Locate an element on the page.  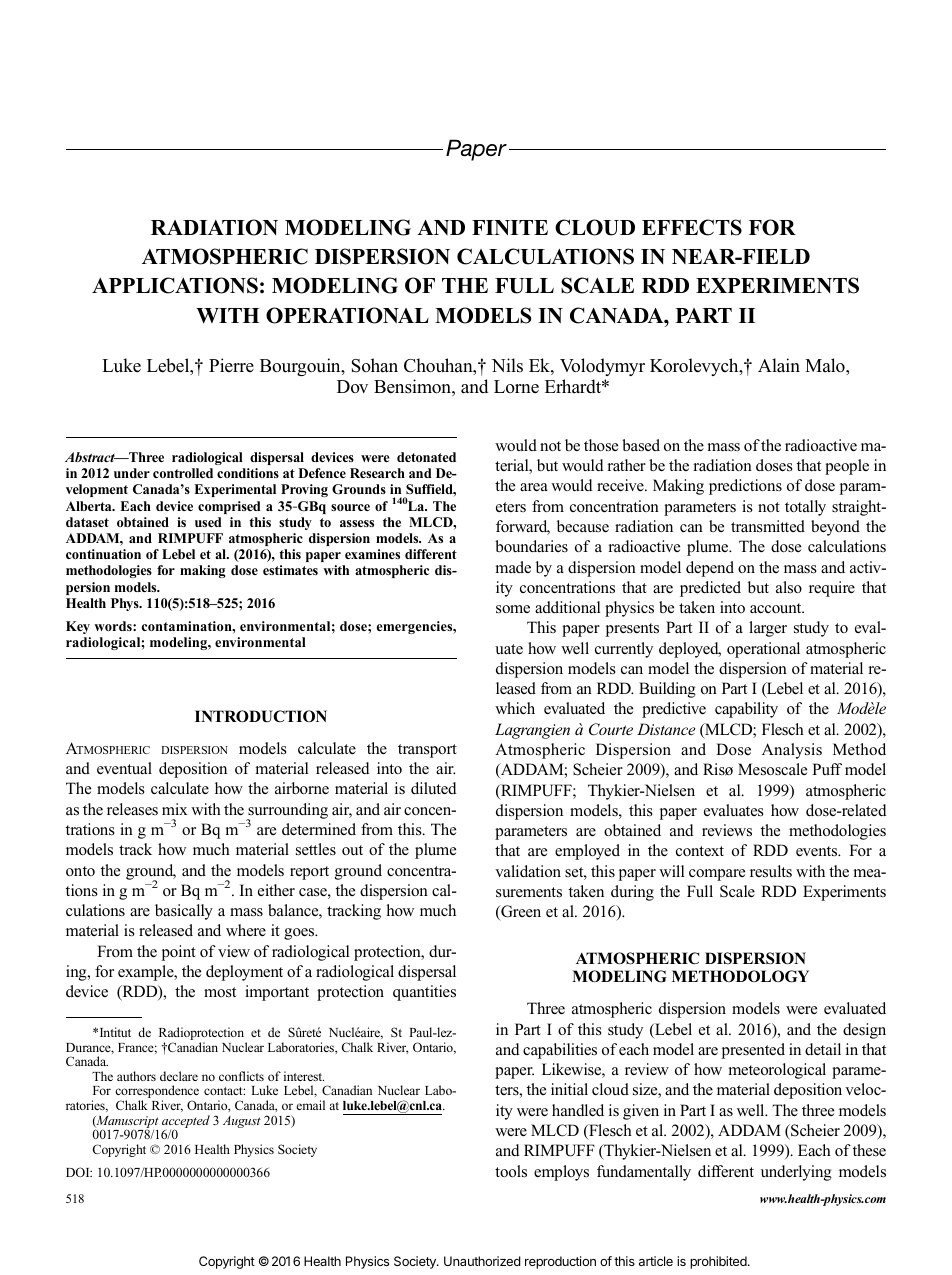
Unauthorized is located at coordinates (482, 1261).
